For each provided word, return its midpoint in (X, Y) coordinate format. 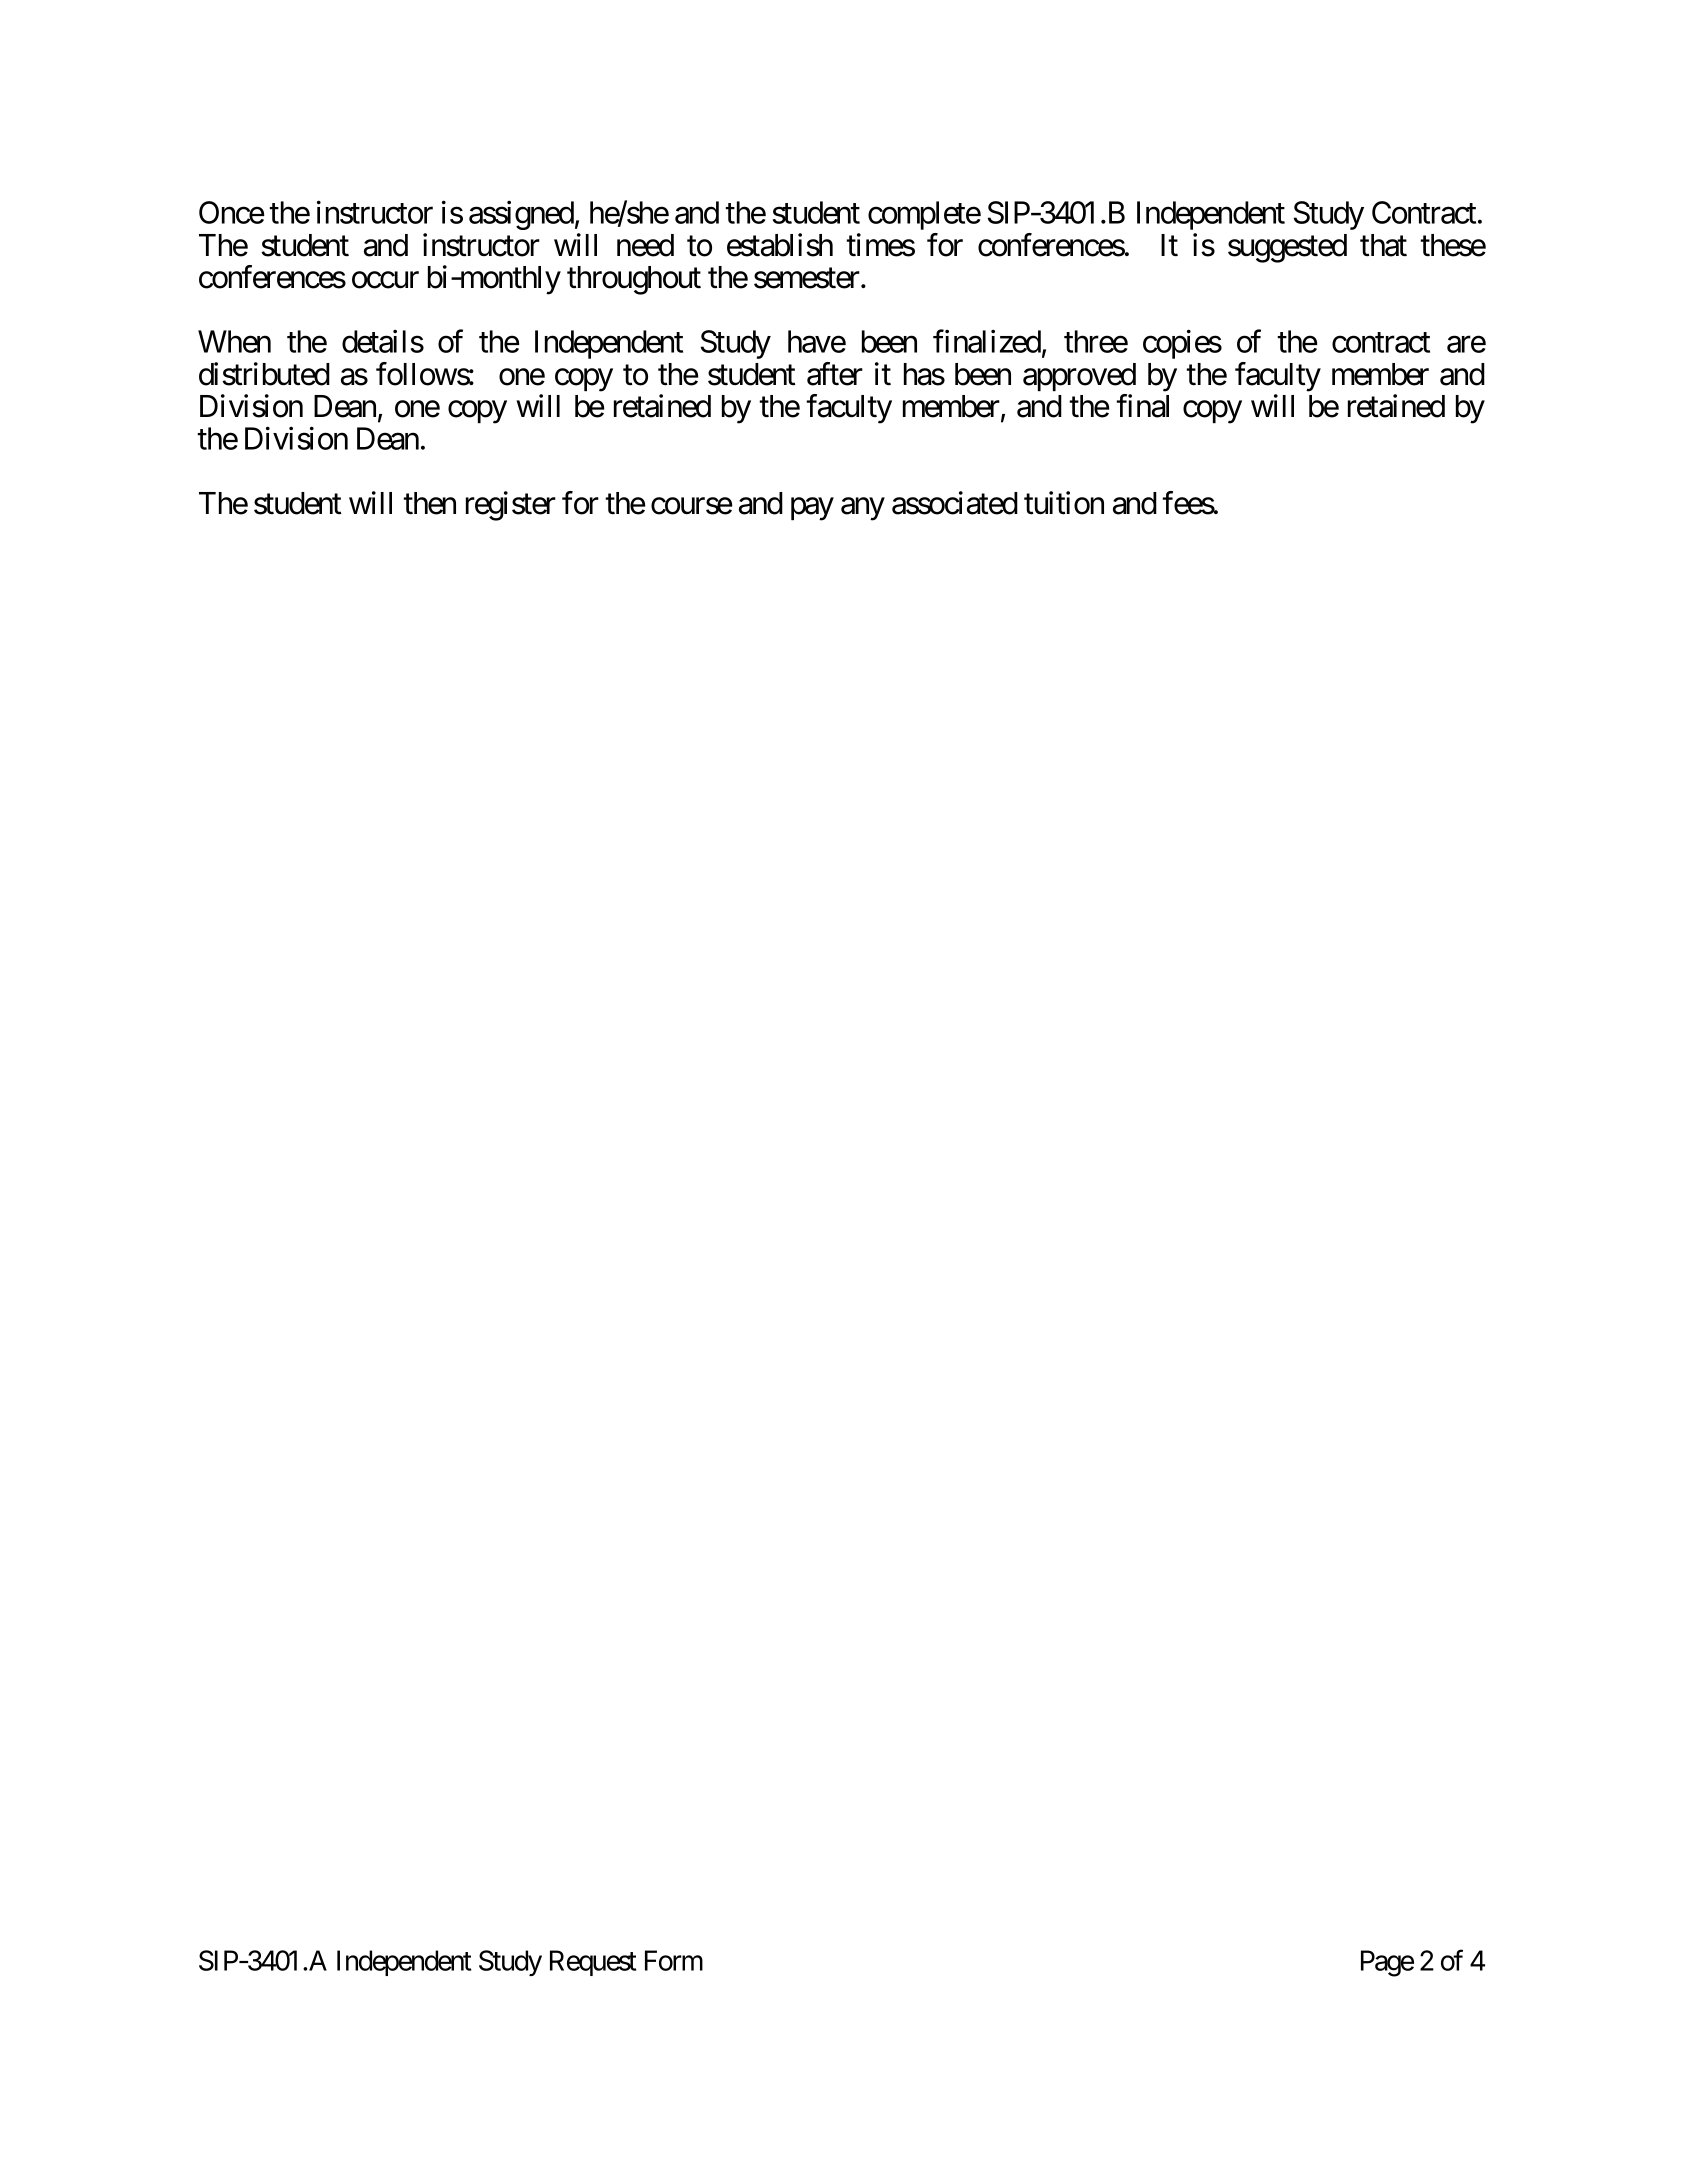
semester (807, 278)
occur (385, 280)
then (429, 503)
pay (812, 509)
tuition (1064, 503)
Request (593, 1963)
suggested (1287, 248)
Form (674, 1960)
